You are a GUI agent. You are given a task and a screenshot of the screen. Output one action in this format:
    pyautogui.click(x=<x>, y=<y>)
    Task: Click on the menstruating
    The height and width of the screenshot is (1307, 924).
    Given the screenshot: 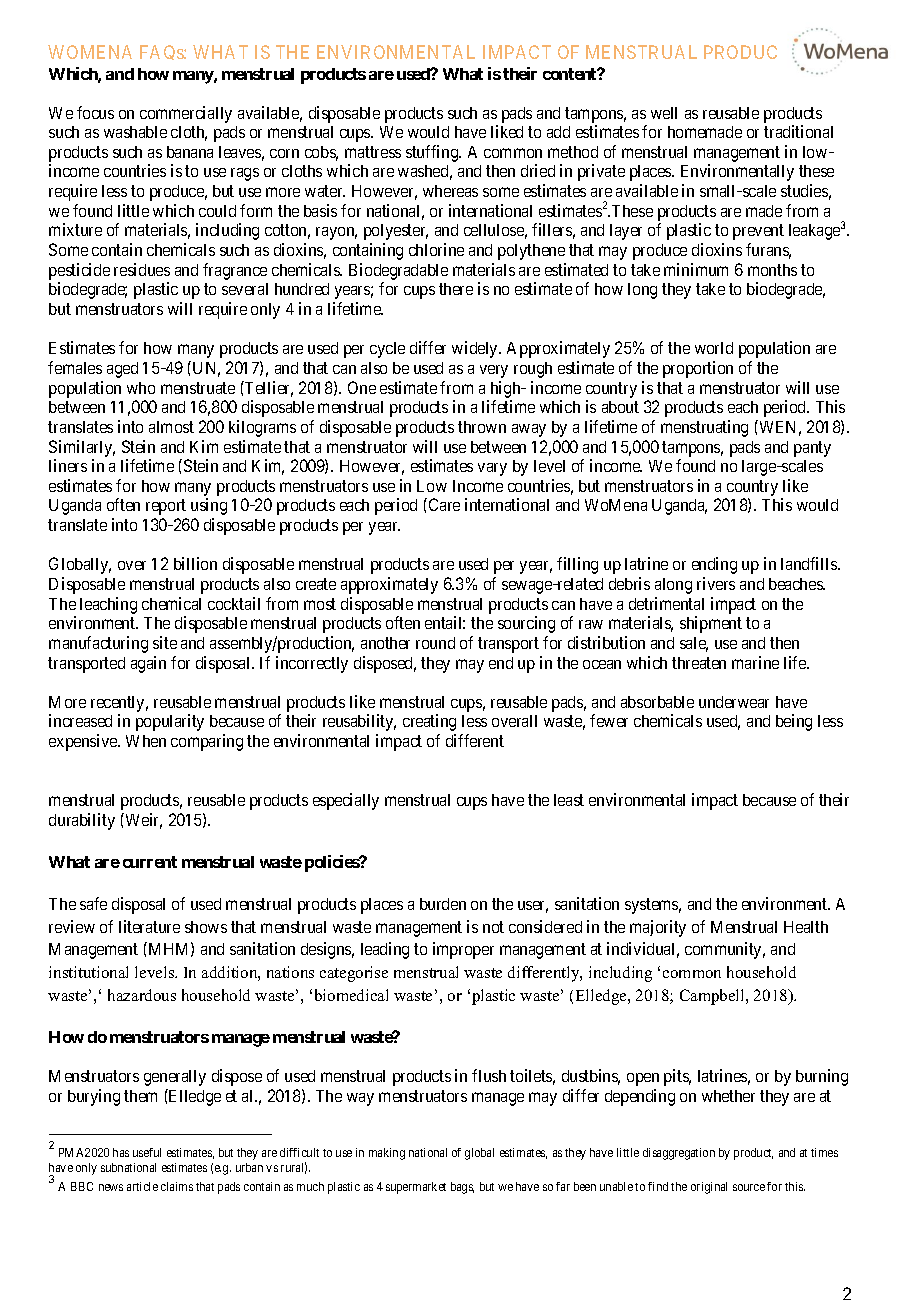 What is the action you would take?
    pyautogui.click(x=704, y=428)
